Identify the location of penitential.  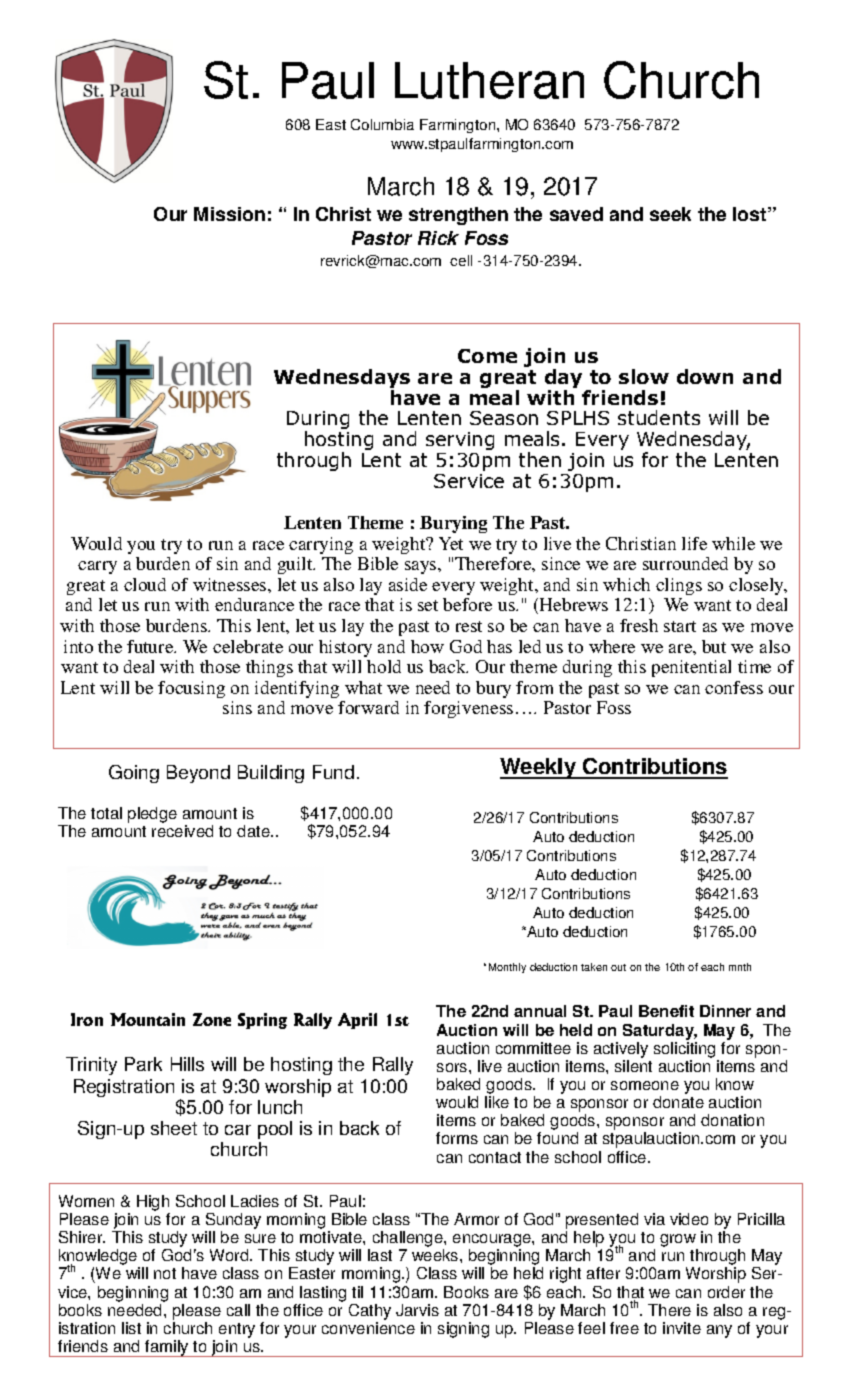
(691, 668).
